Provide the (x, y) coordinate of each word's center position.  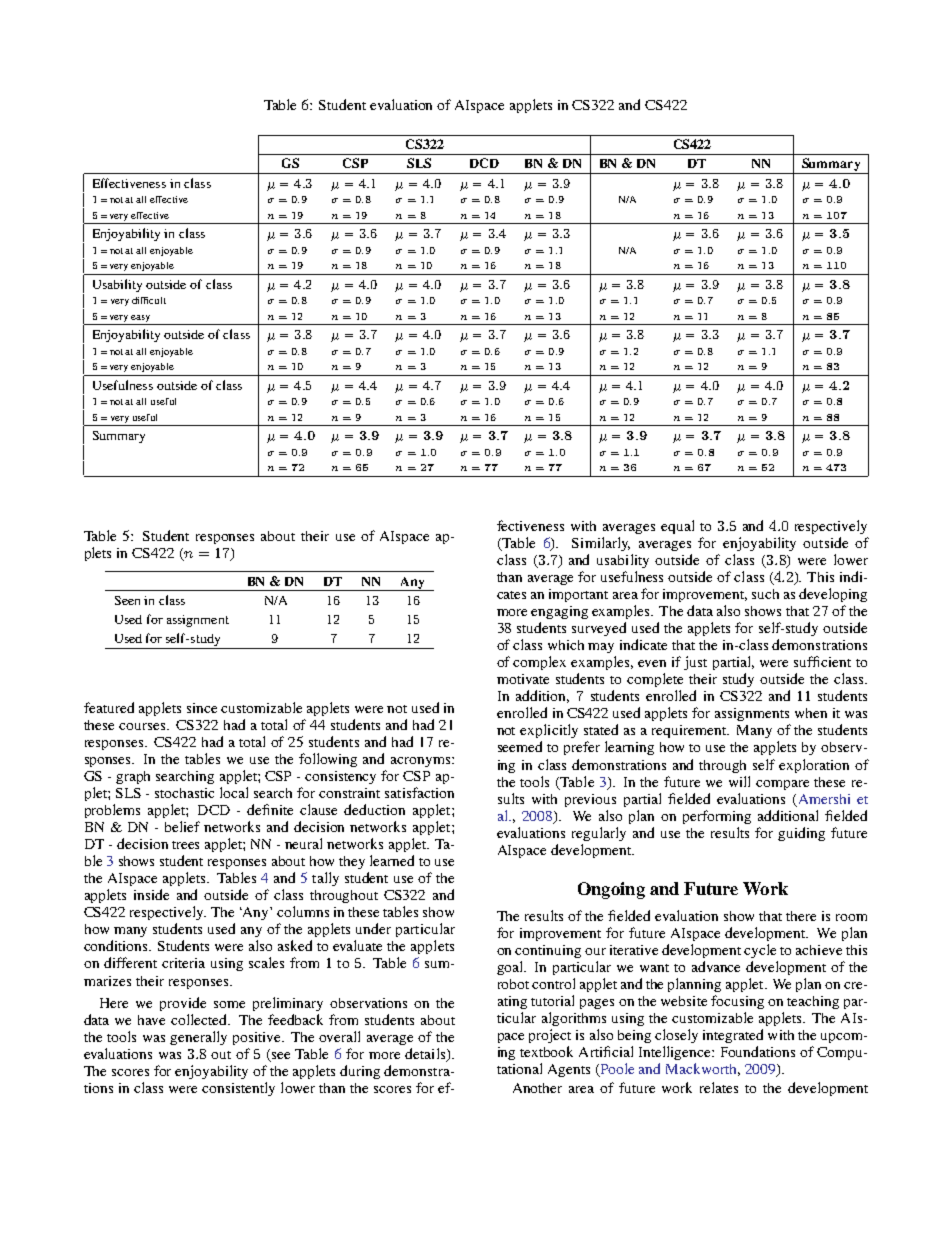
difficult (149, 300)
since (202, 708)
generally (198, 1038)
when (811, 713)
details (426, 1054)
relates (719, 1087)
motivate (523, 679)
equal (677, 527)
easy (140, 318)
